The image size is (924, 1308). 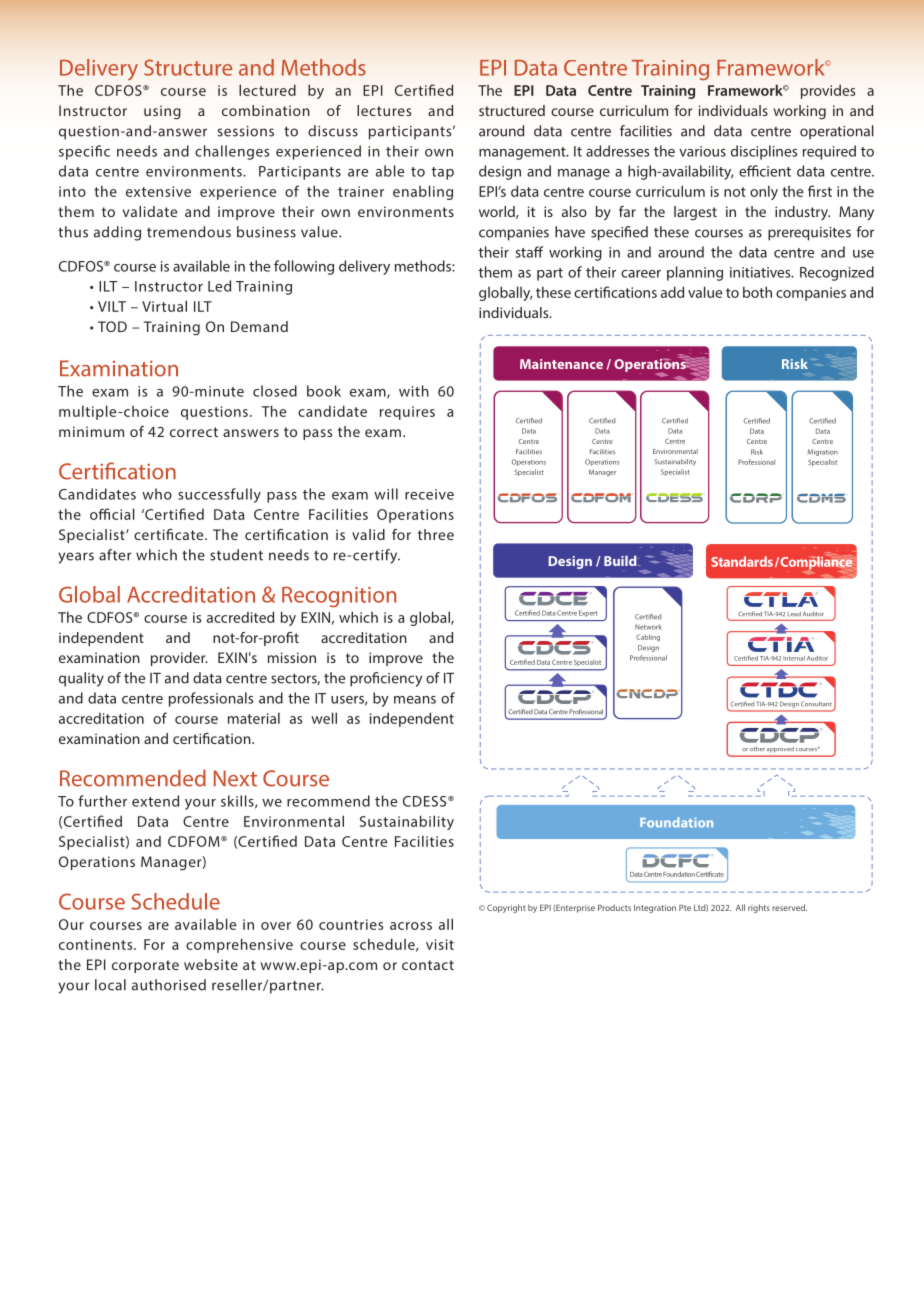 What do you see at coordinates (115, 555) in the document?
I see `after` at bounding box center [115, 555].
